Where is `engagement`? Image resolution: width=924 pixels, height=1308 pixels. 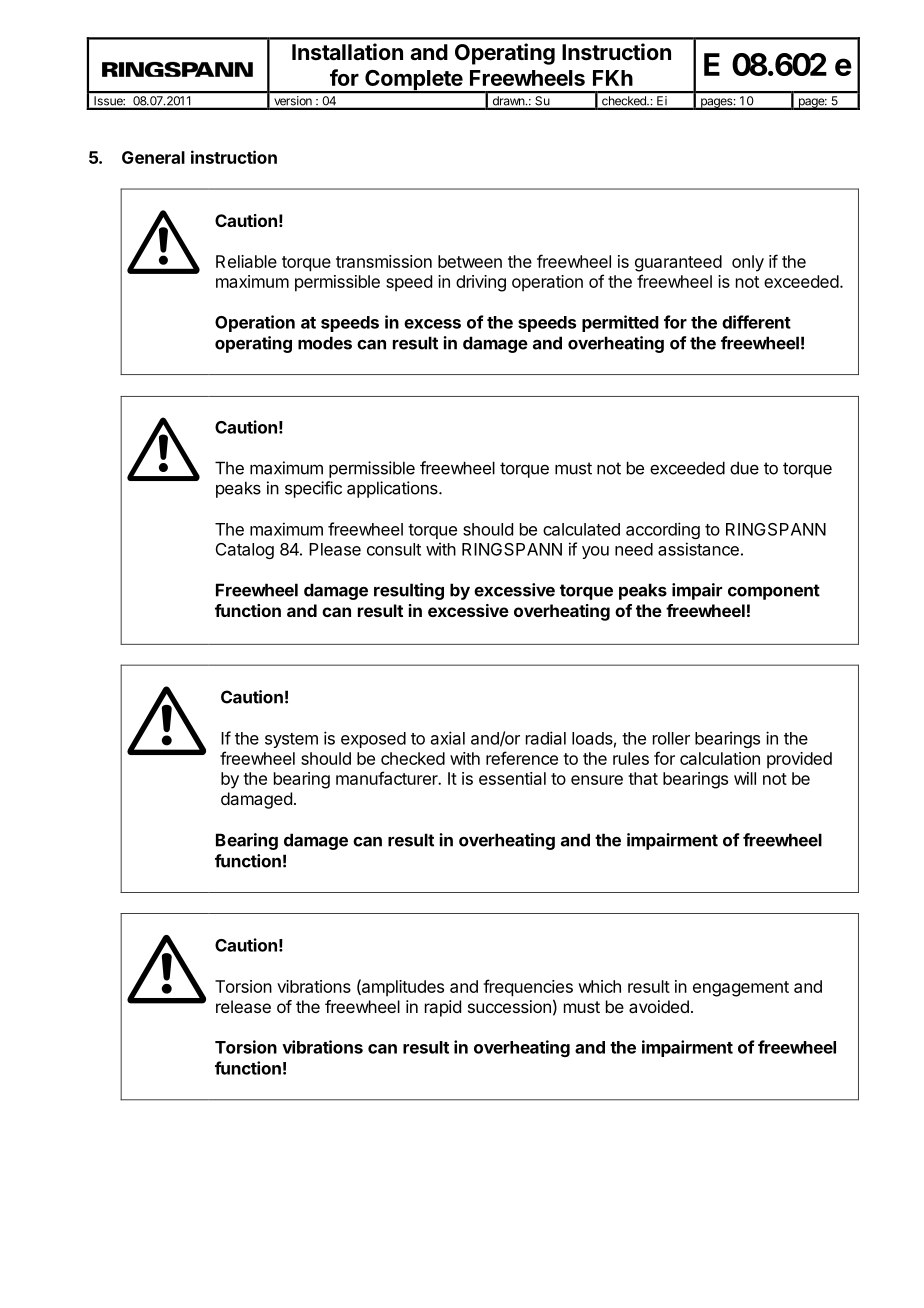
engagement is located at coordinates (741, 989).
